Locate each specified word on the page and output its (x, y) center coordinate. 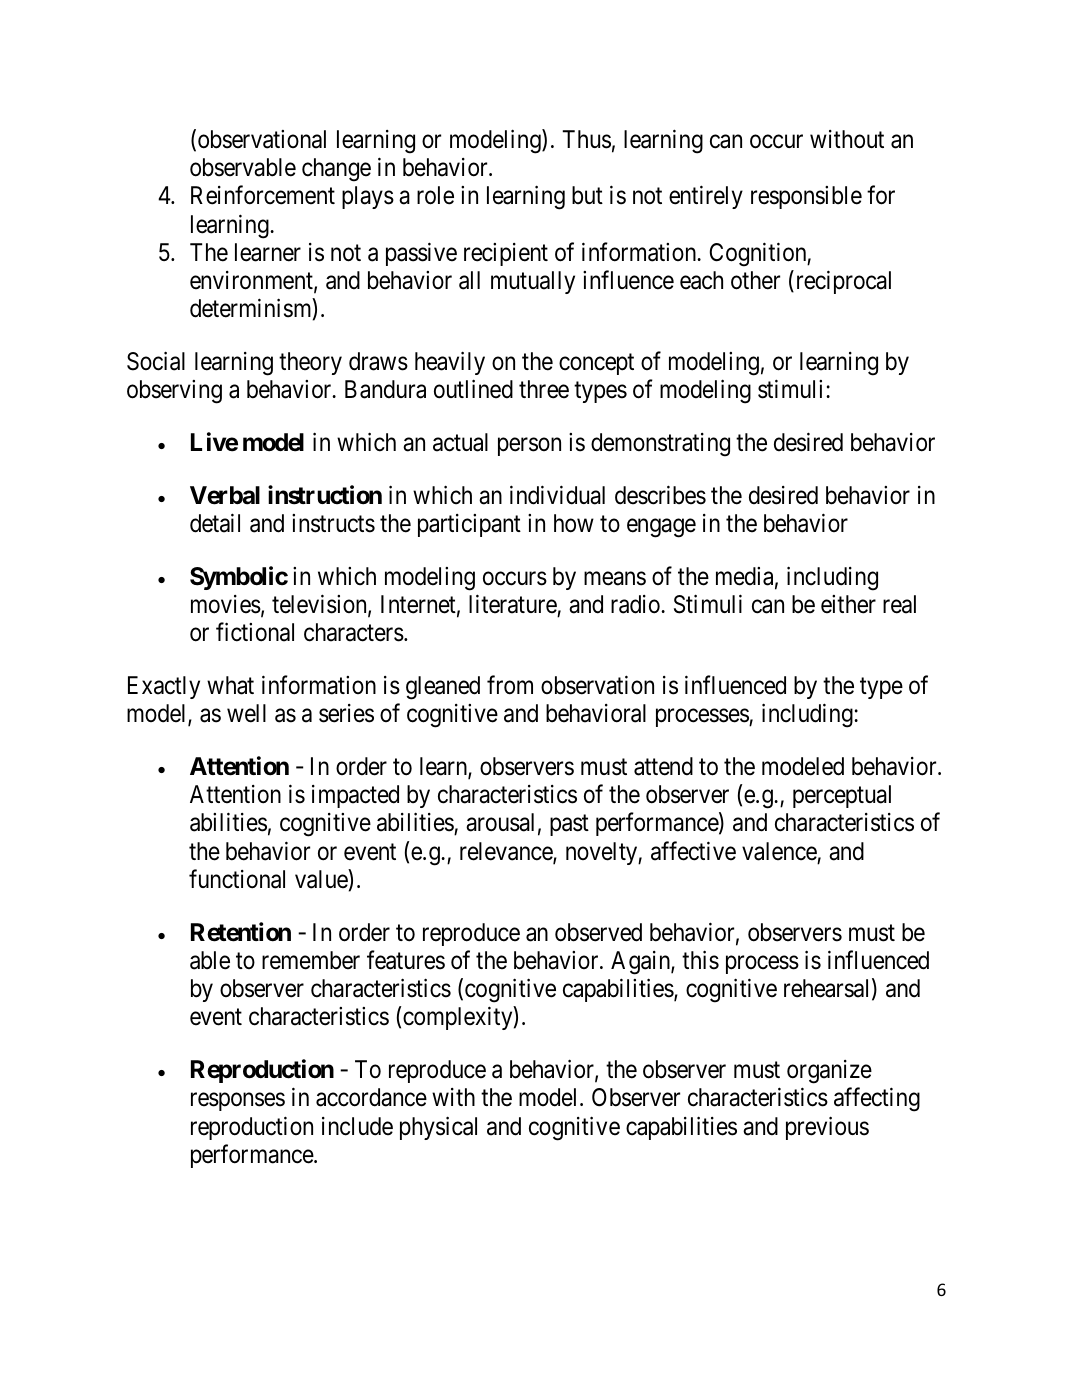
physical (438, 1128)
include (357, 1126)
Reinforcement (263, 195)
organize (829, 1072)
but (587, 195)
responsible (806, 197)
